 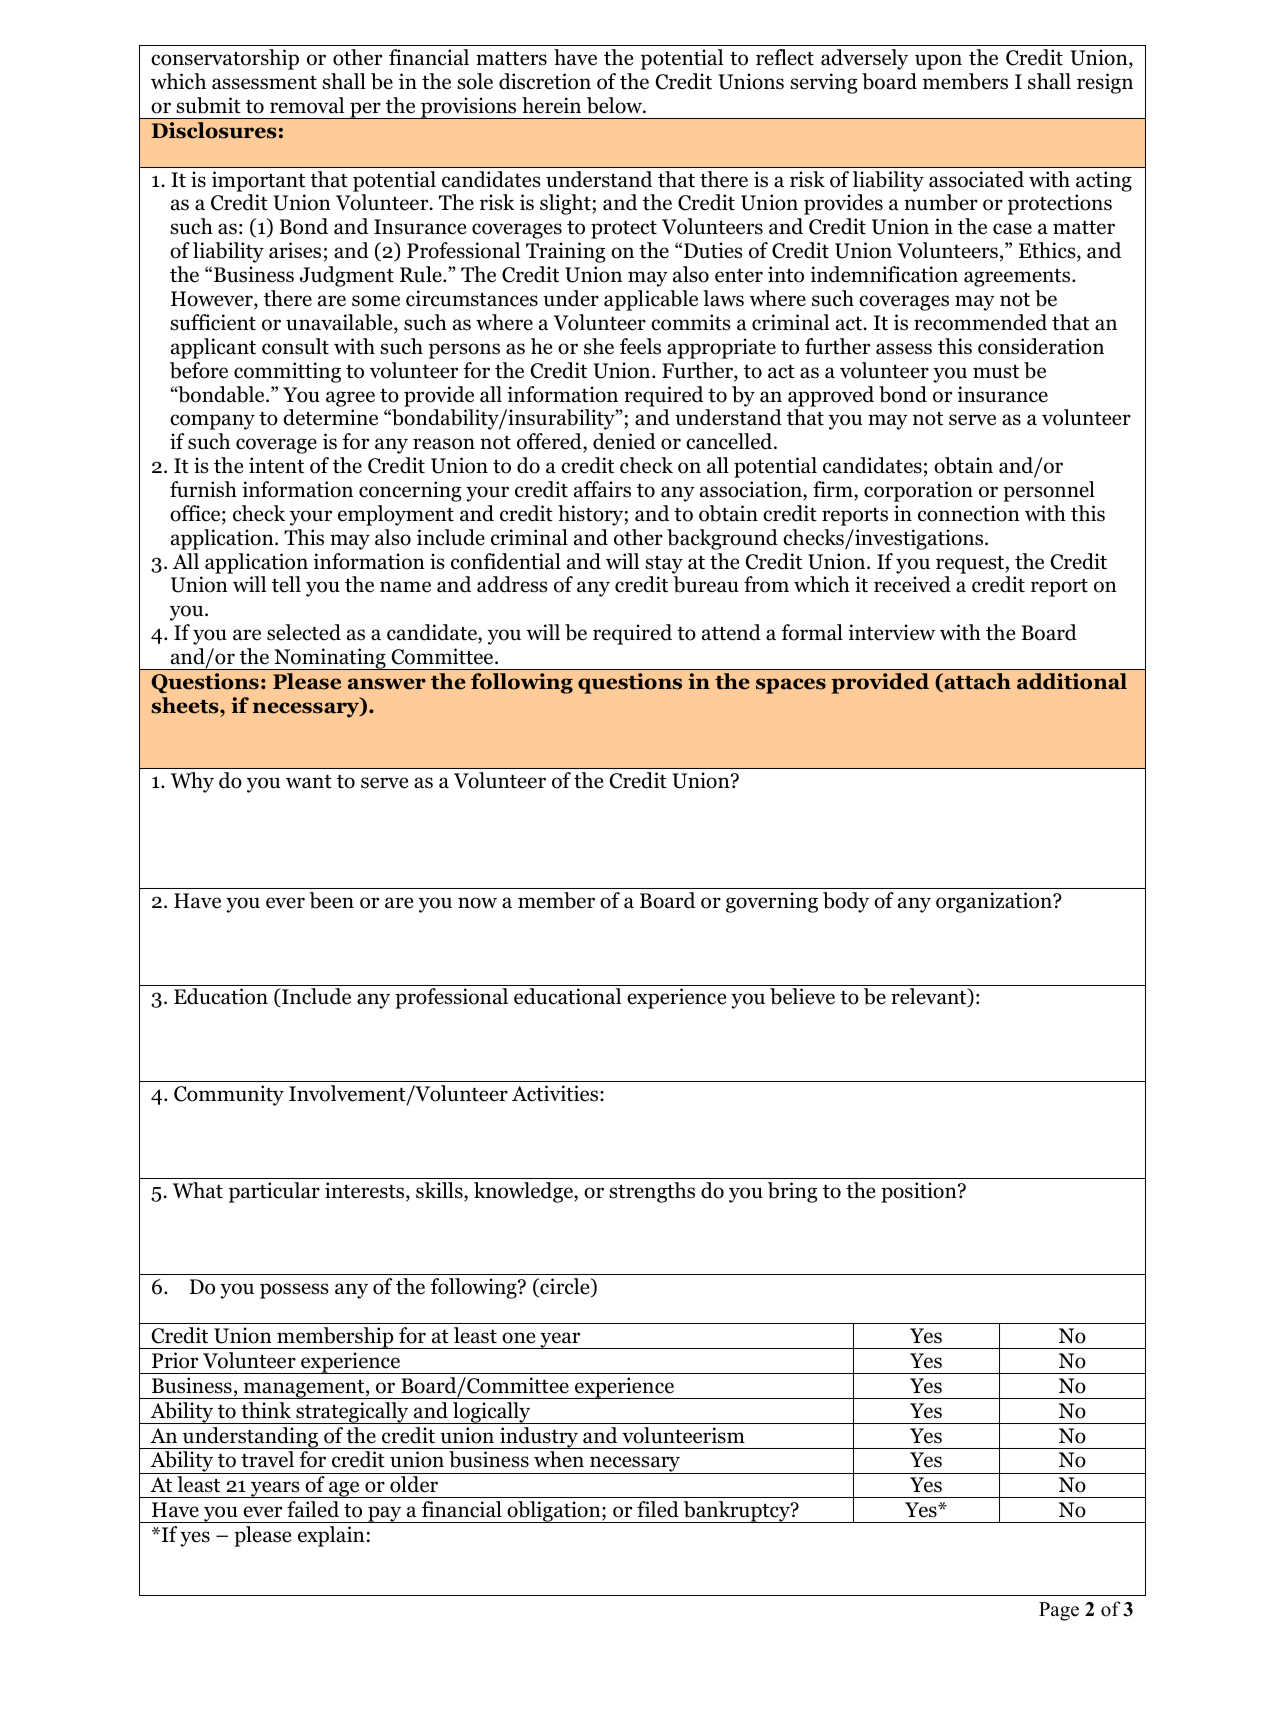 What do you see at coordinates (930, 997) in the image?
I see `relevant` at bounding box center [930, 997].
